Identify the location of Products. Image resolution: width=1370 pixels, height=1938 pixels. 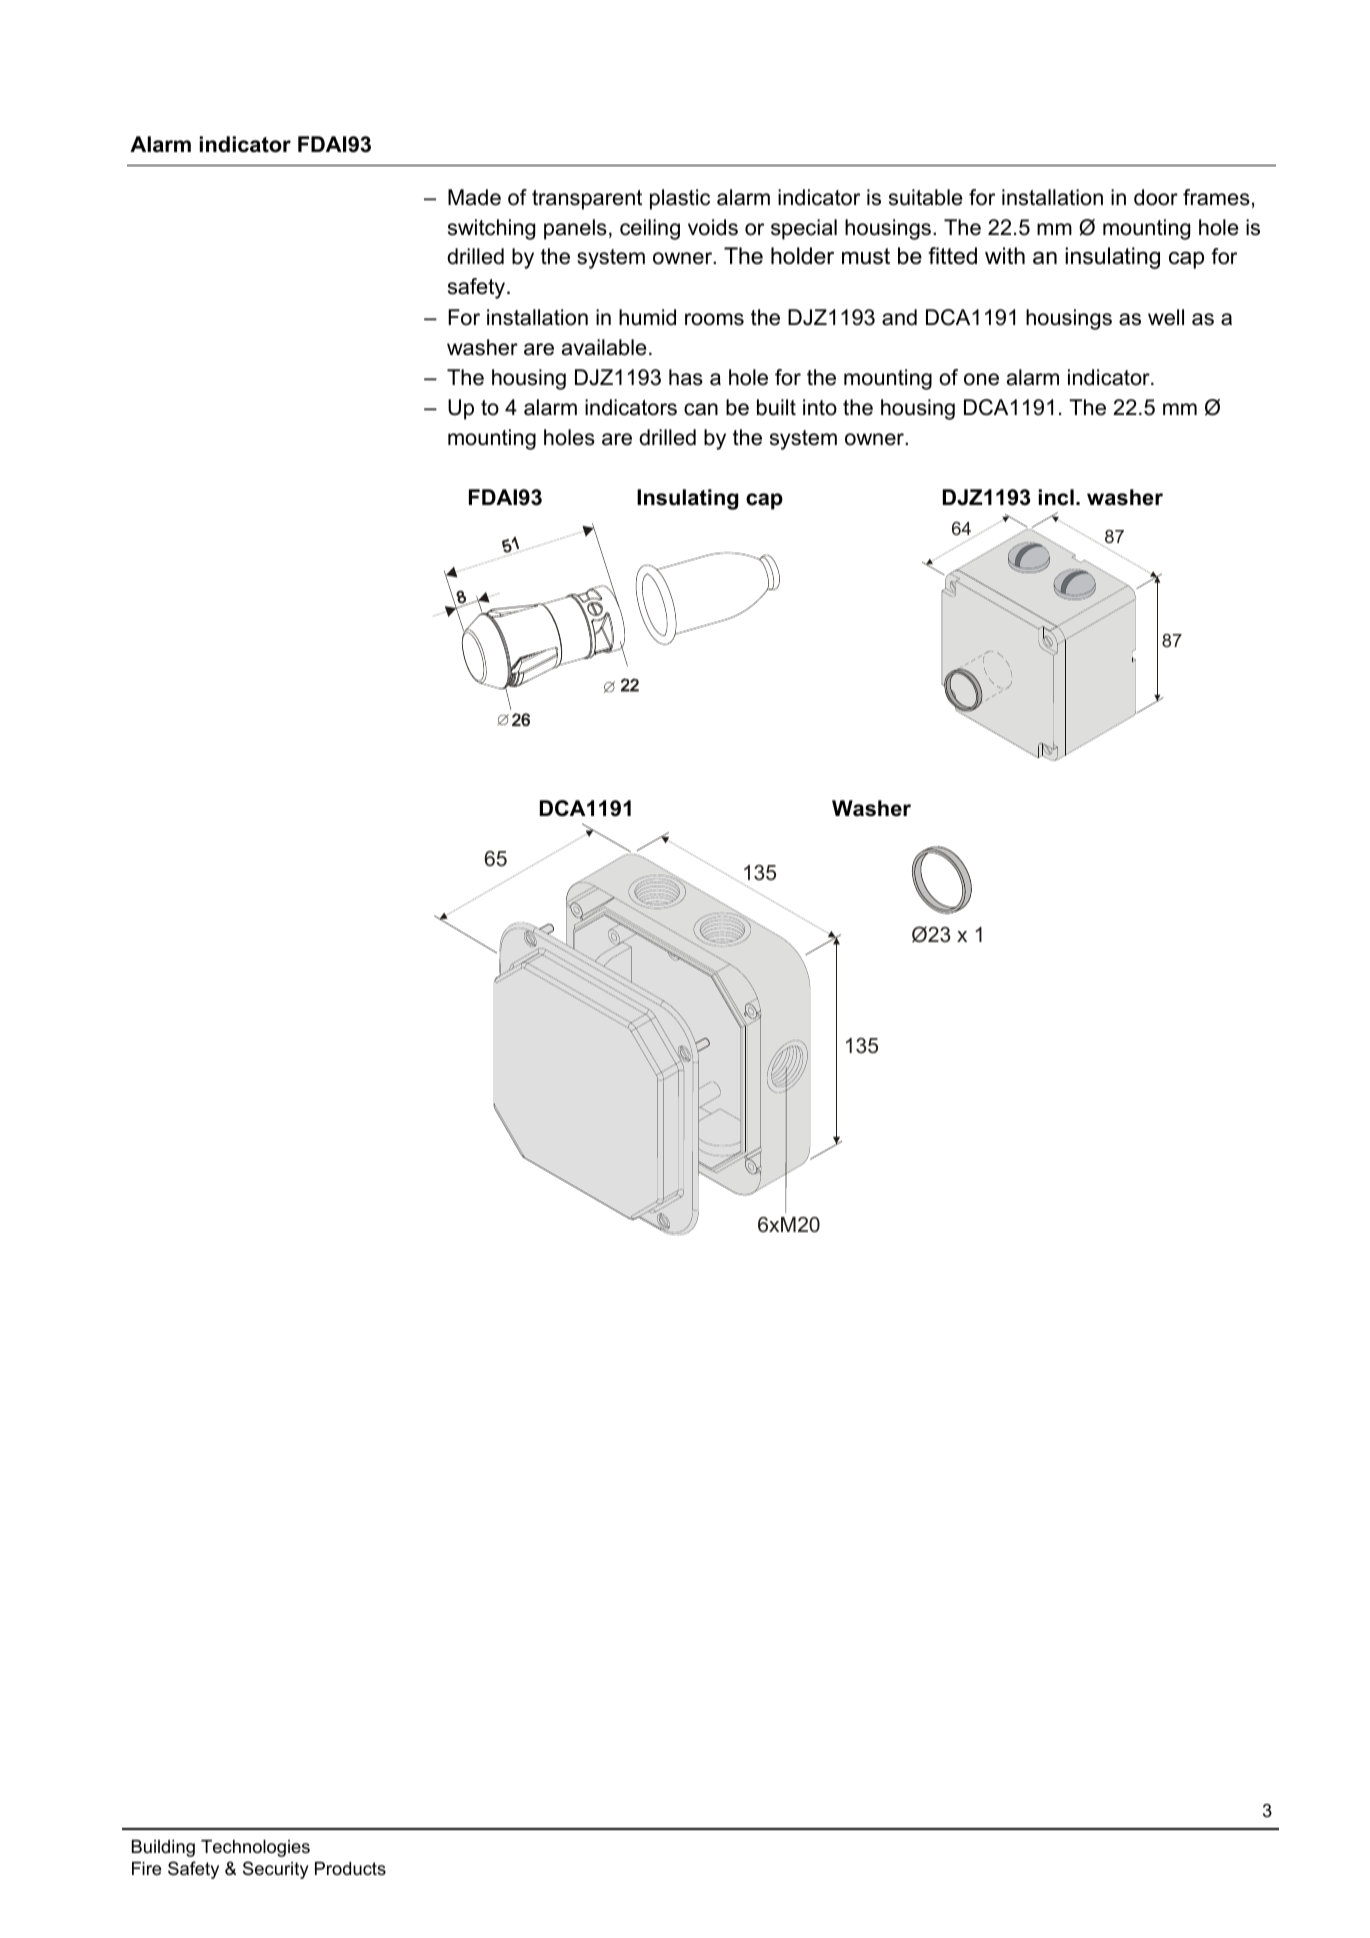
(350, 1868).
